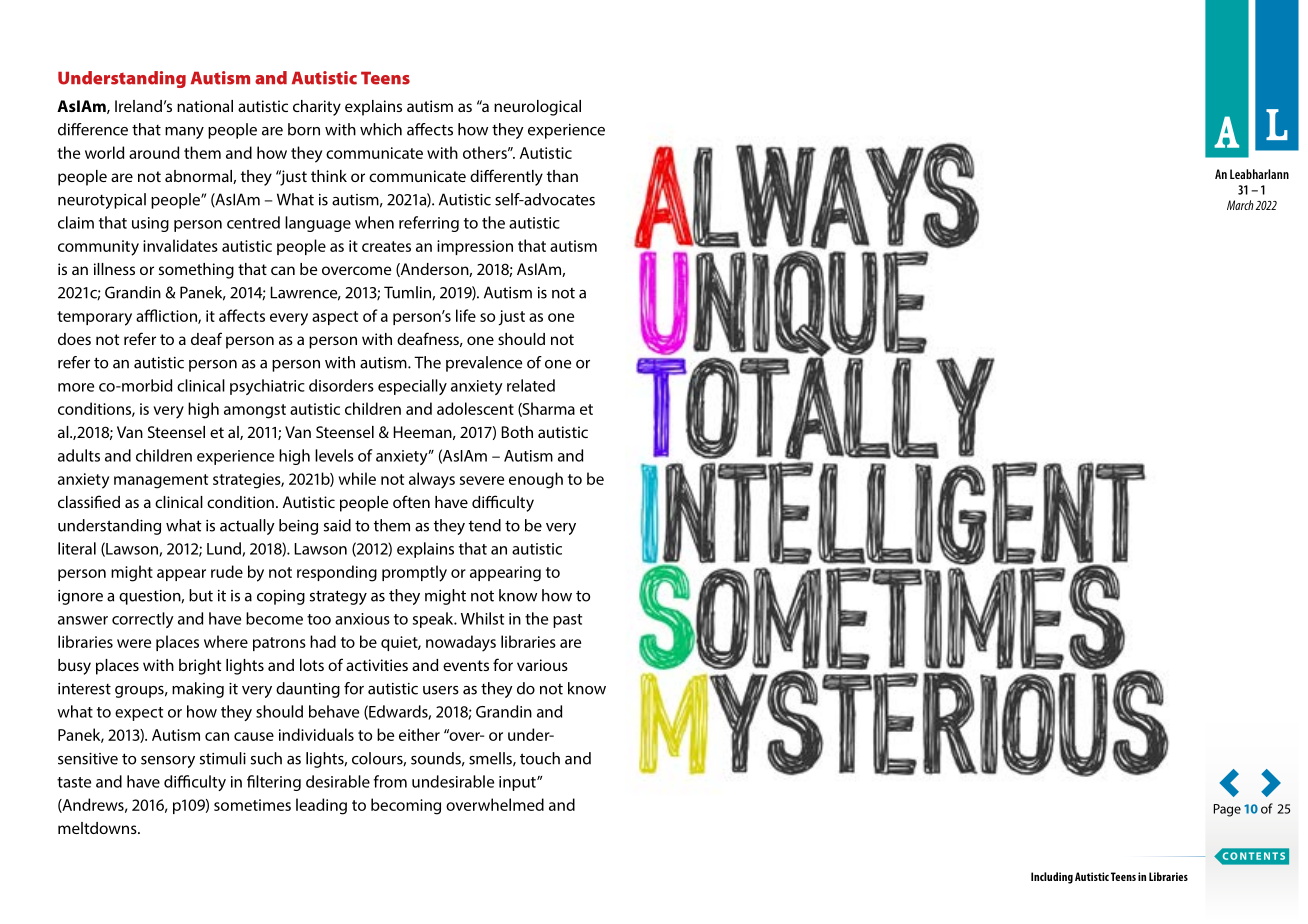 The width and height of the screenshot is (1308, 924). What do you see at coordinates (567, 621) in the screenshot?
I see `past` at bounding box center [567, 621].
